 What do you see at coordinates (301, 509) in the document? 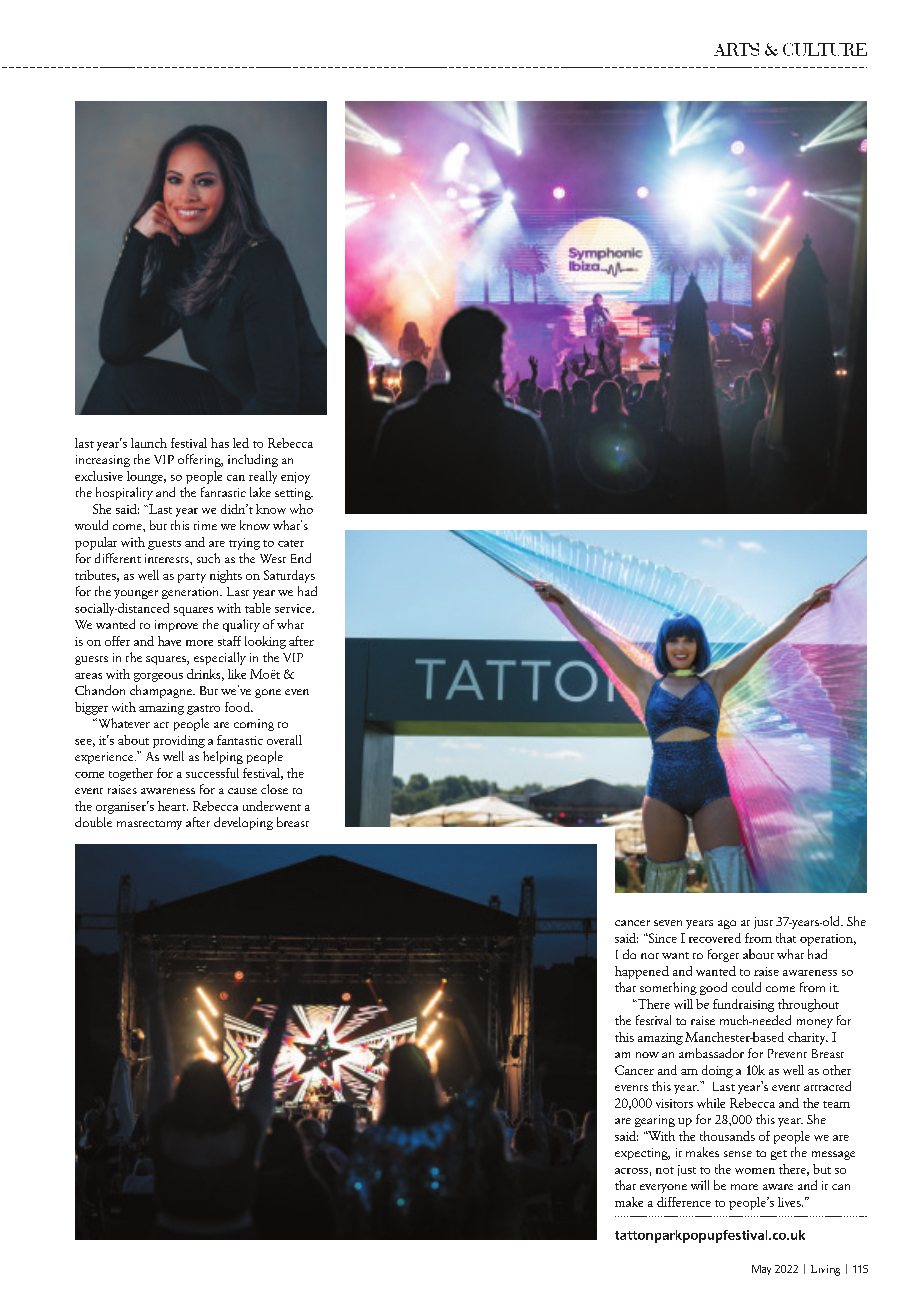
I see `who` at bounding box center [301, 509].
